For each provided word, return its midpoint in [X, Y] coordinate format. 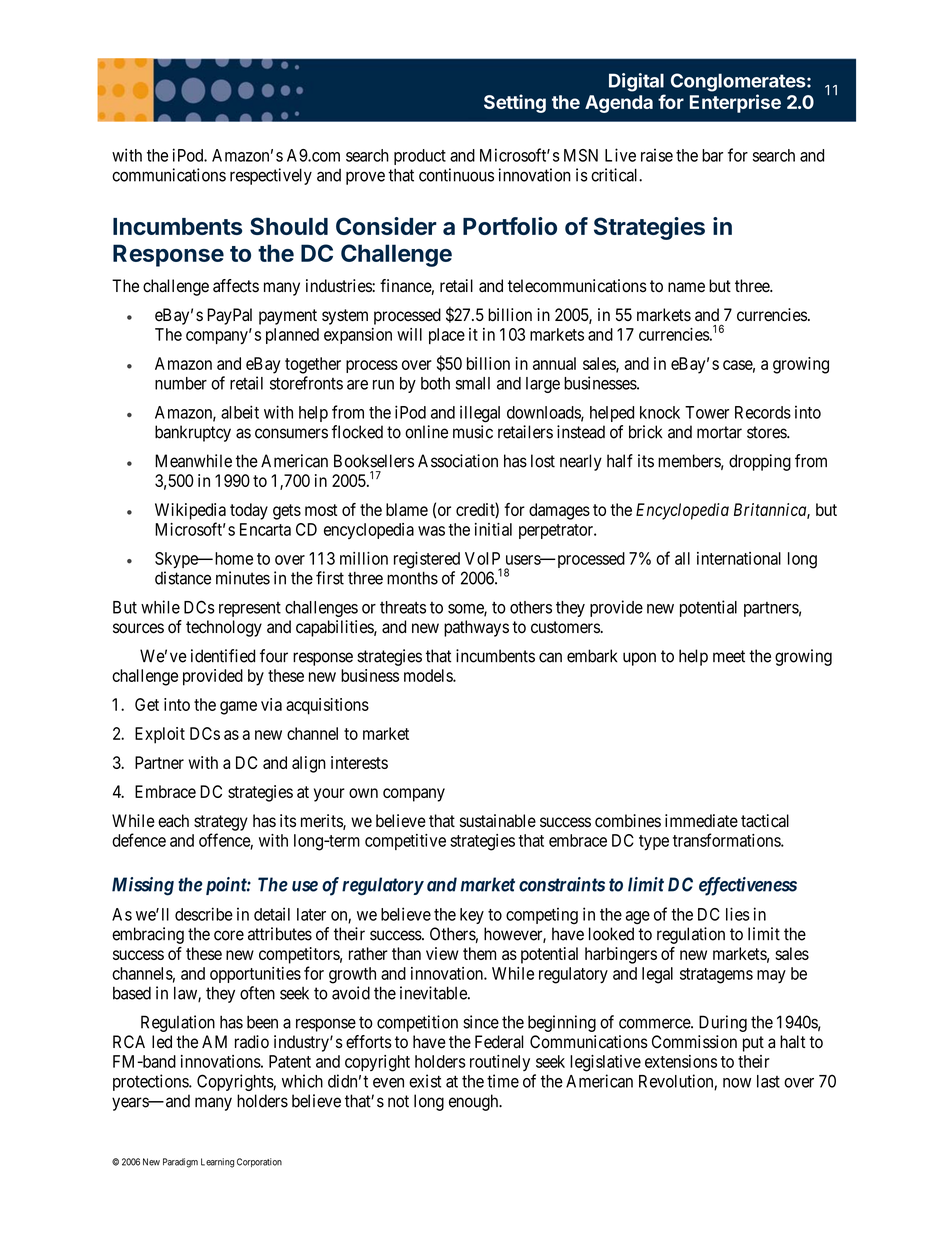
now [737, 1083]
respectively [271, 176]
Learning [217, 1163]
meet [729, 656]
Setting [515, 103]
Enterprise [735, 103]
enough [475, 1102]
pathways [476, 628]
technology [224, 628]
